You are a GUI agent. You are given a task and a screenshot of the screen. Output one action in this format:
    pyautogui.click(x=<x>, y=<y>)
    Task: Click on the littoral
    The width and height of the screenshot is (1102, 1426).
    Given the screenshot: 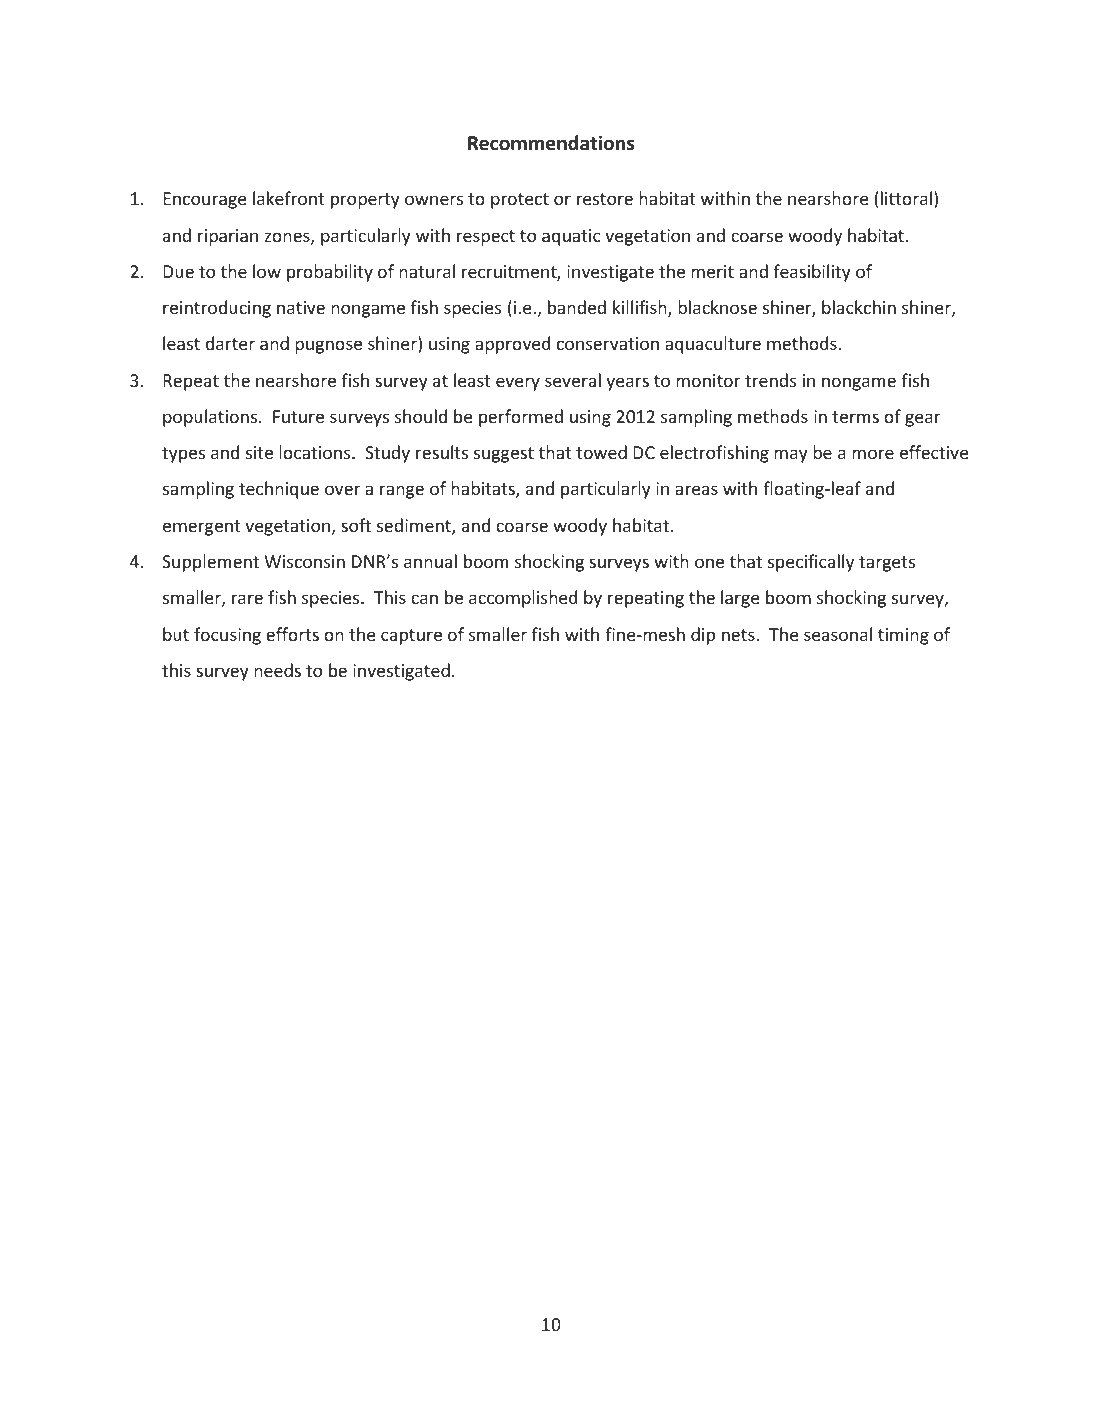 What is the action you would take?
    pyautogui.click(x=906, y=198)
